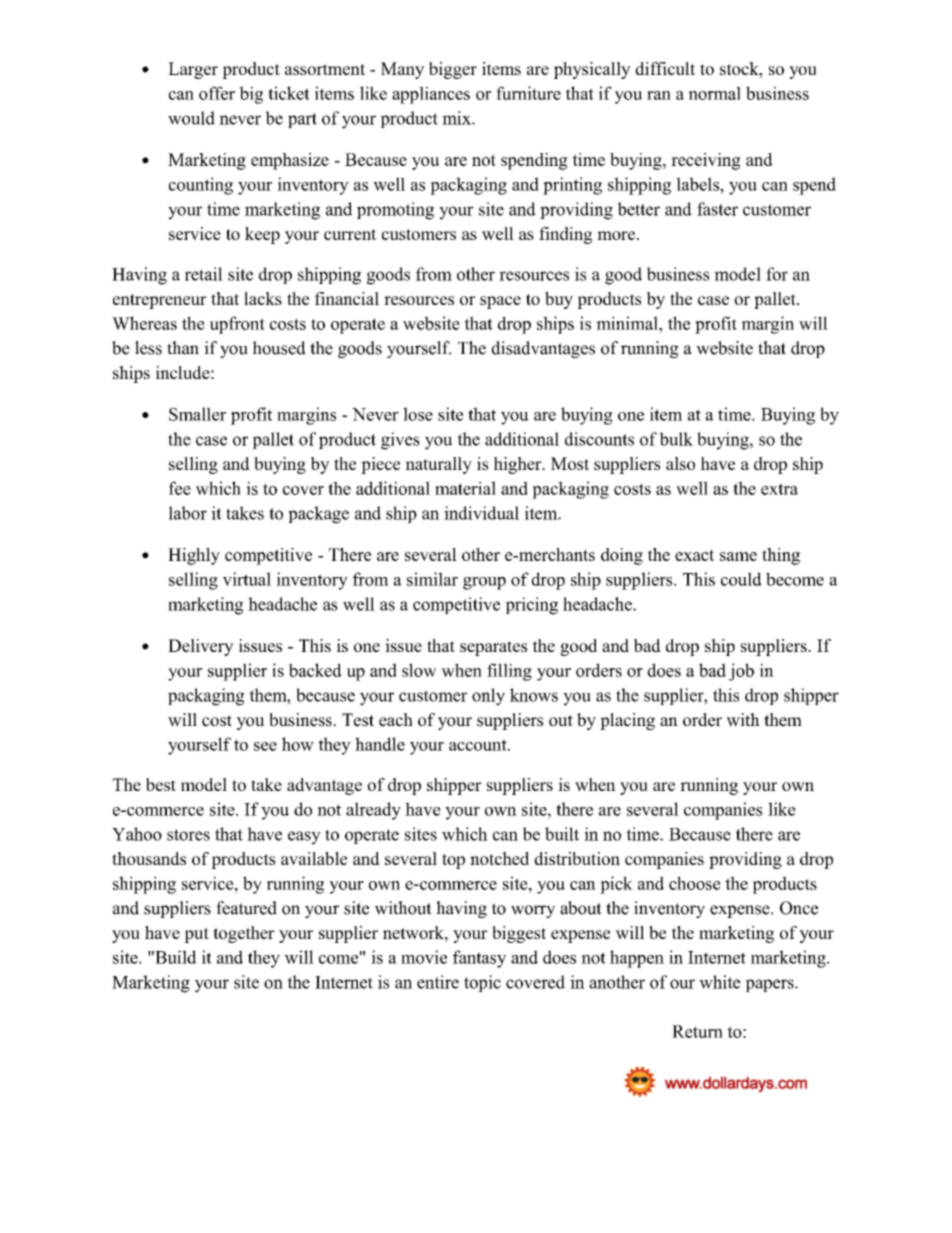 The height and width of the screenshot is (1233, 952). What do you see at coordinates (500, 302) in the screenshot?
I see `space` at bounding box center [500, 302].
